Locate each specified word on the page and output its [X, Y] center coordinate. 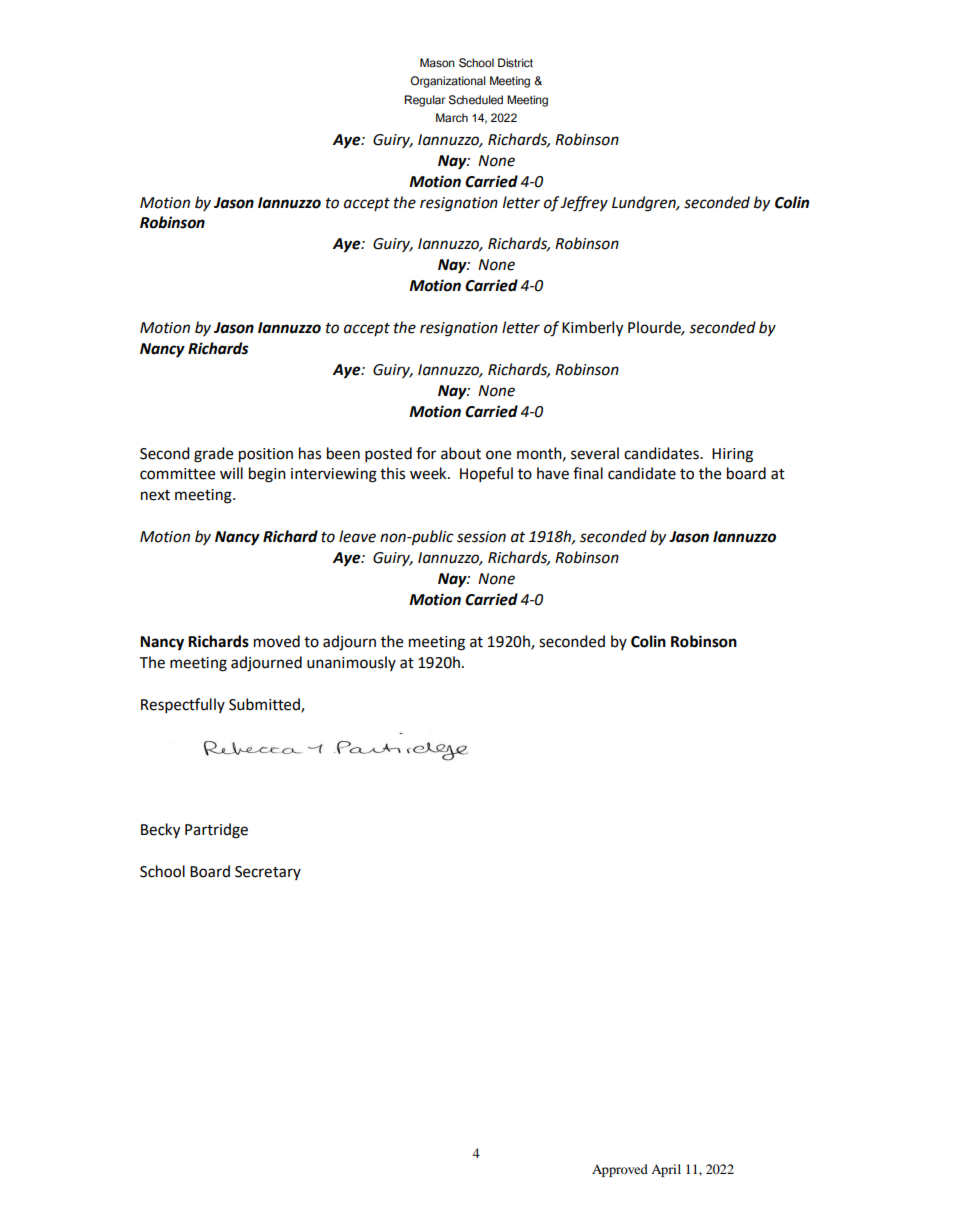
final [588, 473]
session [481, 537]
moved [277, 641]
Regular [424, 101]
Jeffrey [584, 204]
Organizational [448, 82]
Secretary [268, 873]
